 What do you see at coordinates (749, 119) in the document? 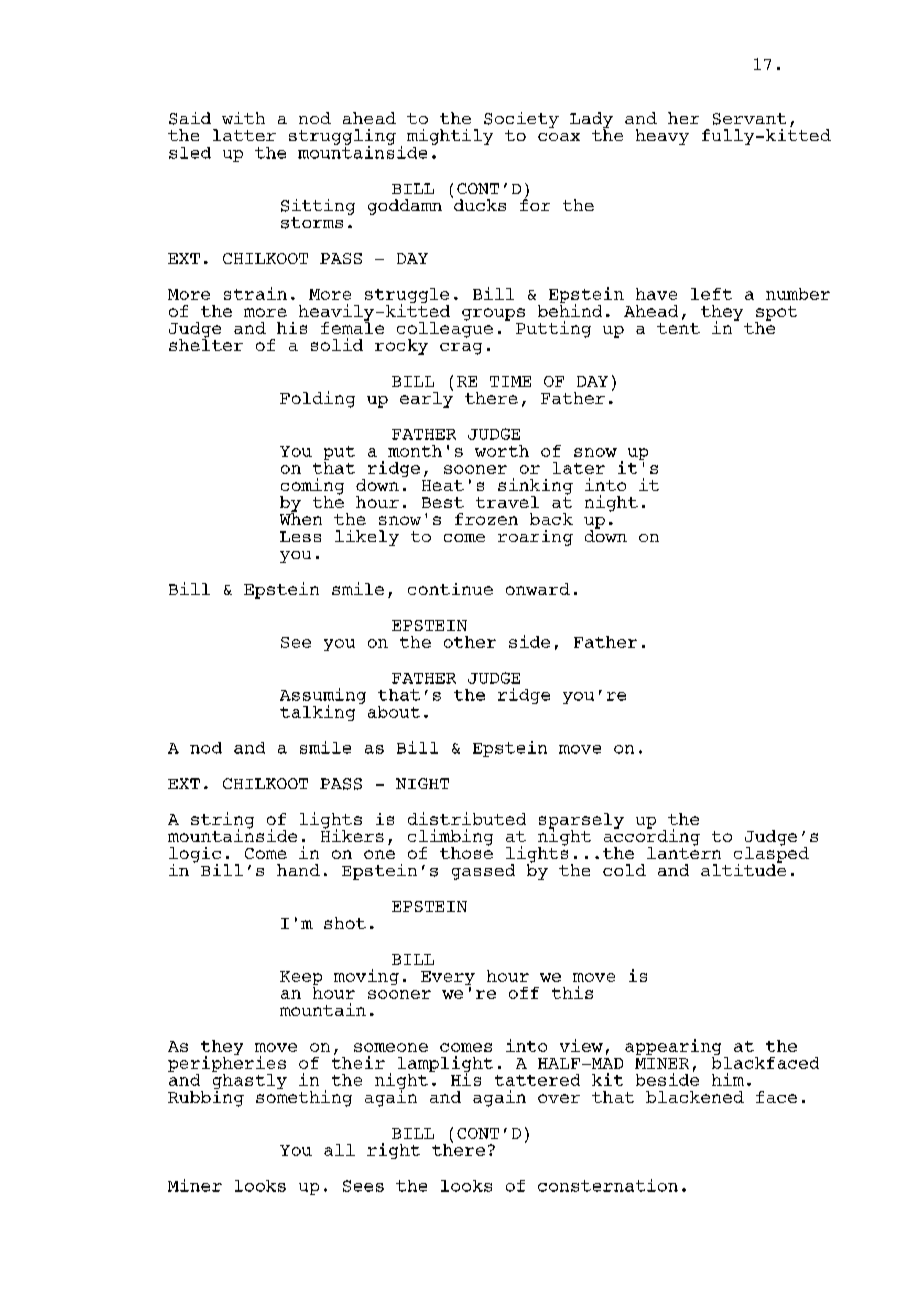
I see `Servant` at bounding box center [749, 119].
